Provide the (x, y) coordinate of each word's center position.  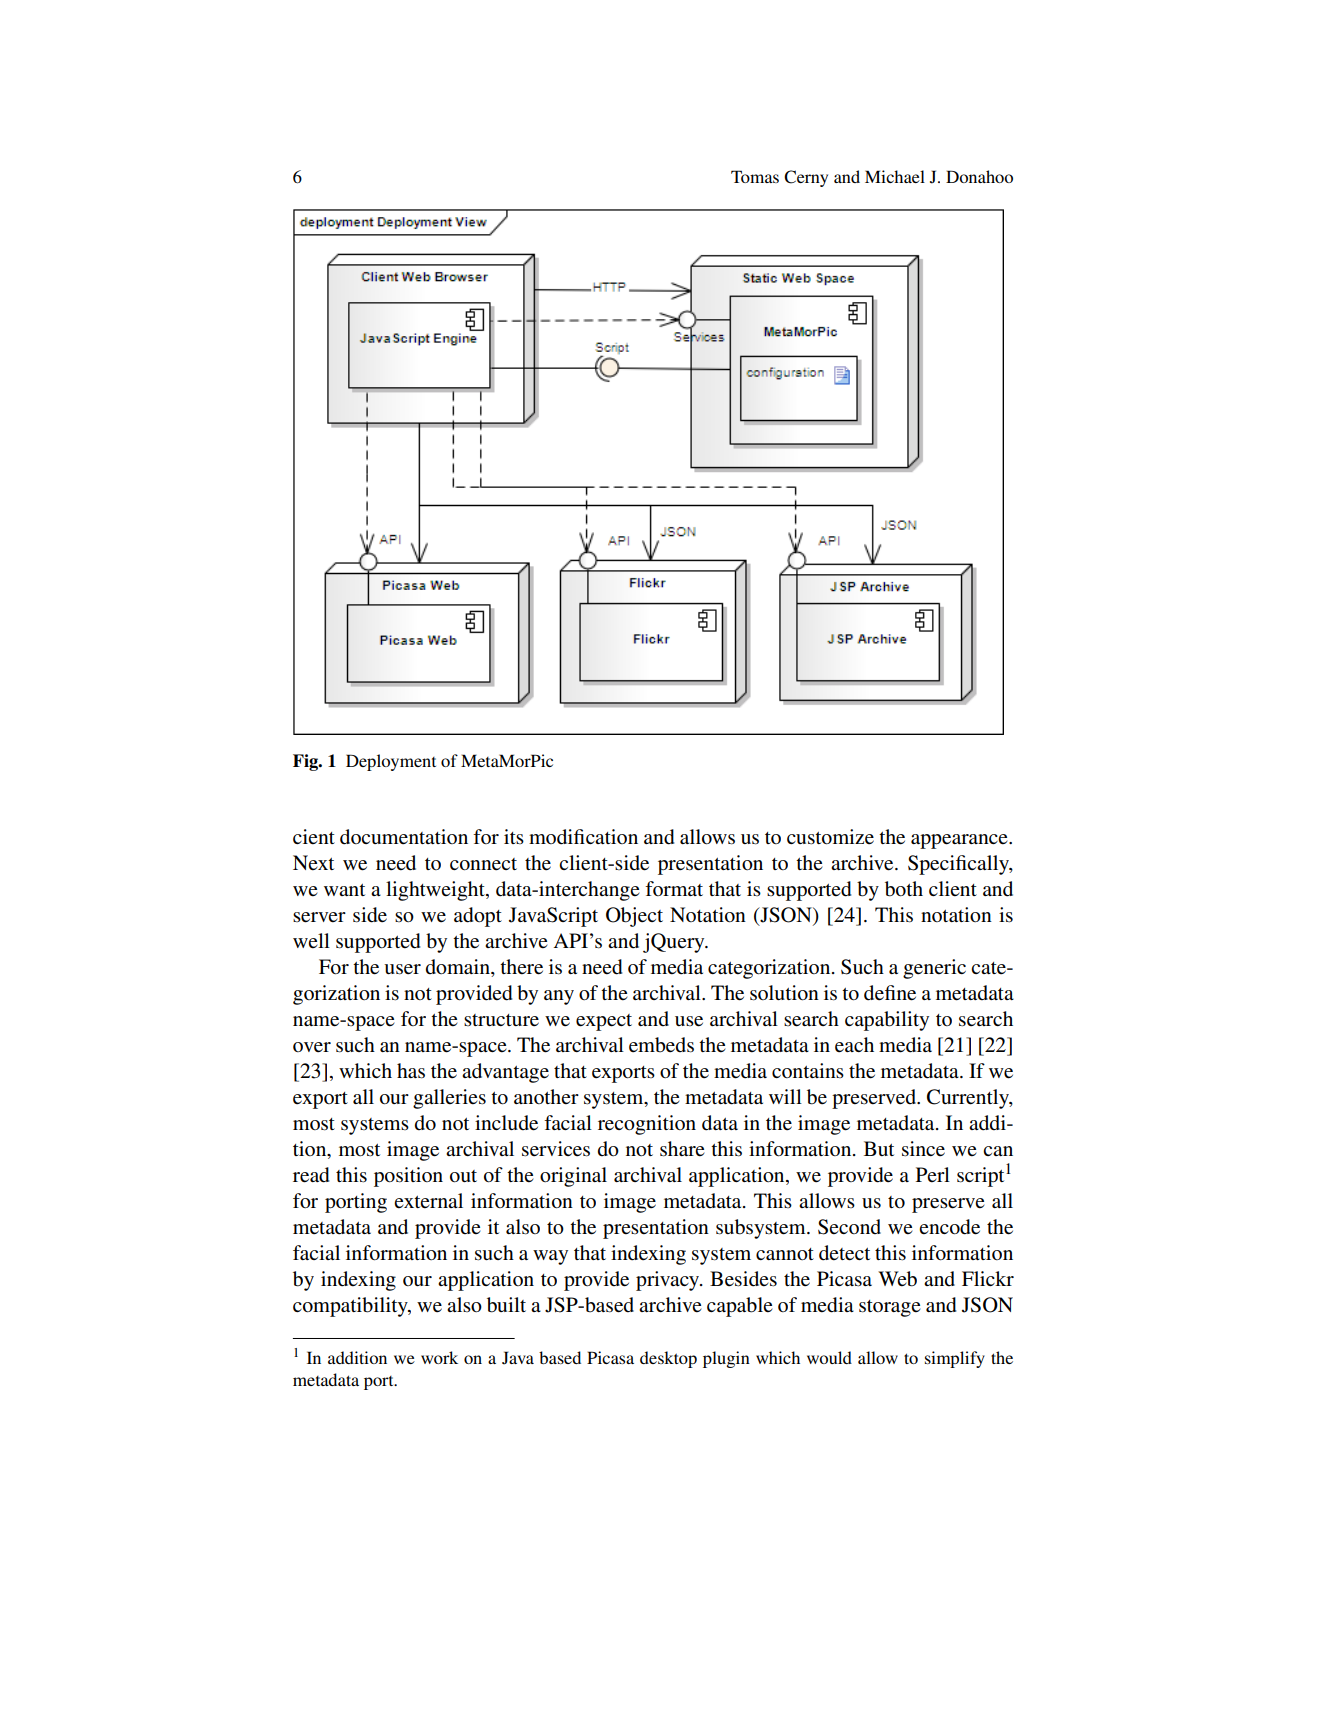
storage (889, 1308)
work (439, 1357)
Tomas (755, 176)
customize (830, 837)
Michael (895, 176)
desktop (668, 1359)
